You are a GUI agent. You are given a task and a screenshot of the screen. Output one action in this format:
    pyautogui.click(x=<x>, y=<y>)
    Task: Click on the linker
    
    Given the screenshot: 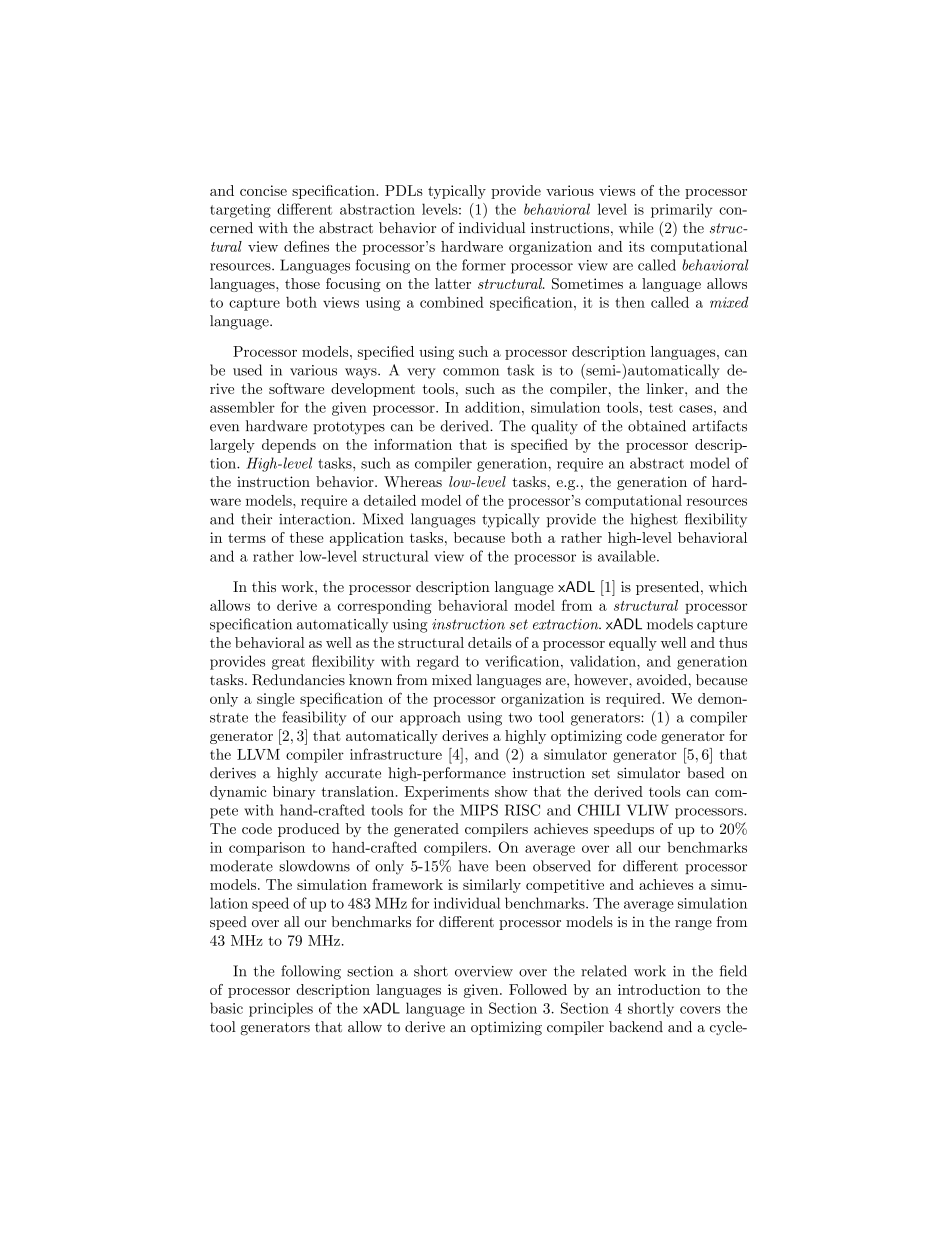 What is the action you would take?
    pyautogui.click(x=666, y=388)
